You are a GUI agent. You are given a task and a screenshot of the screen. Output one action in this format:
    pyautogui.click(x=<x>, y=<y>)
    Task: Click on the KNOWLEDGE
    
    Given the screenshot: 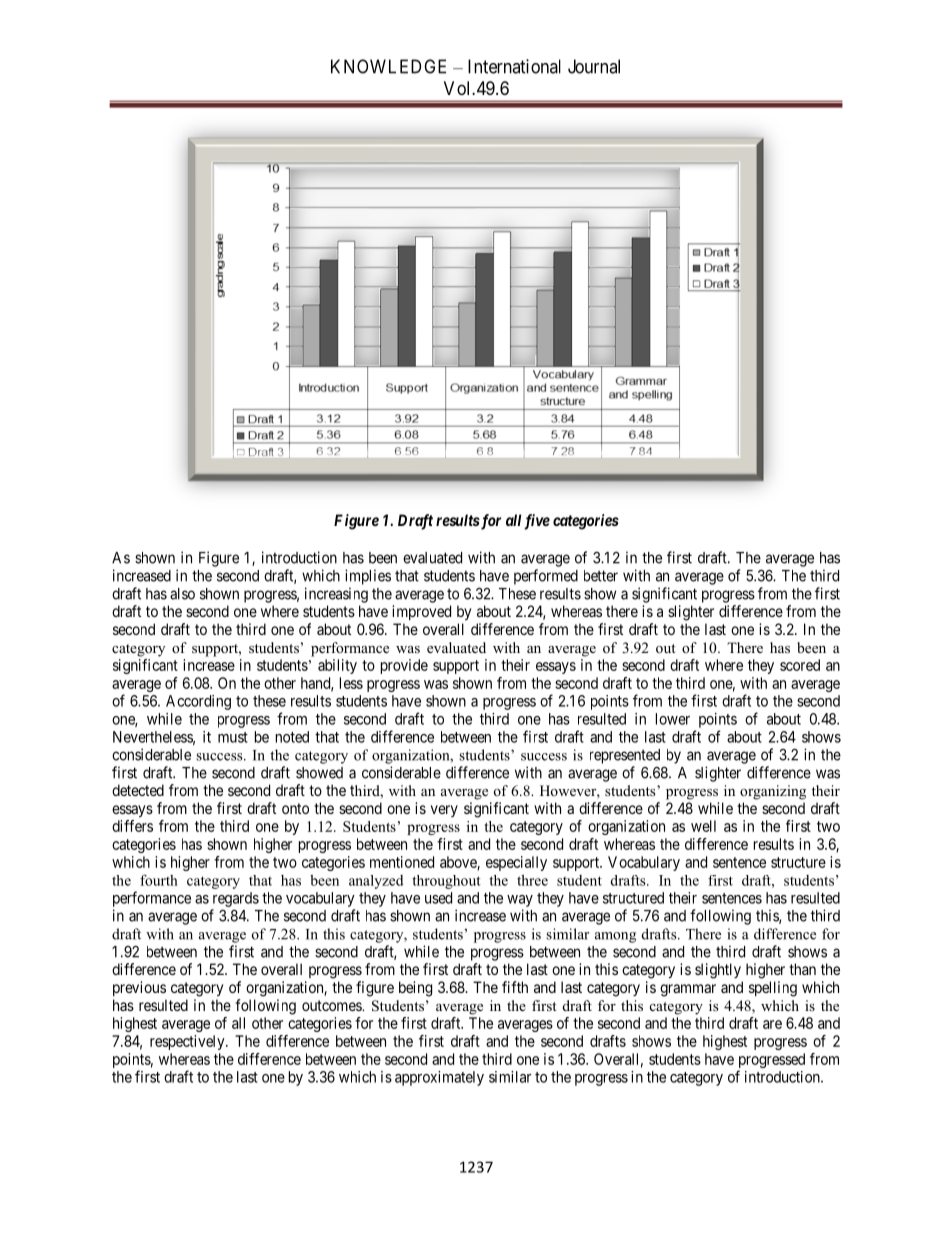 What is the action you would take?
    pyautogui.click(x=388, y=66)
